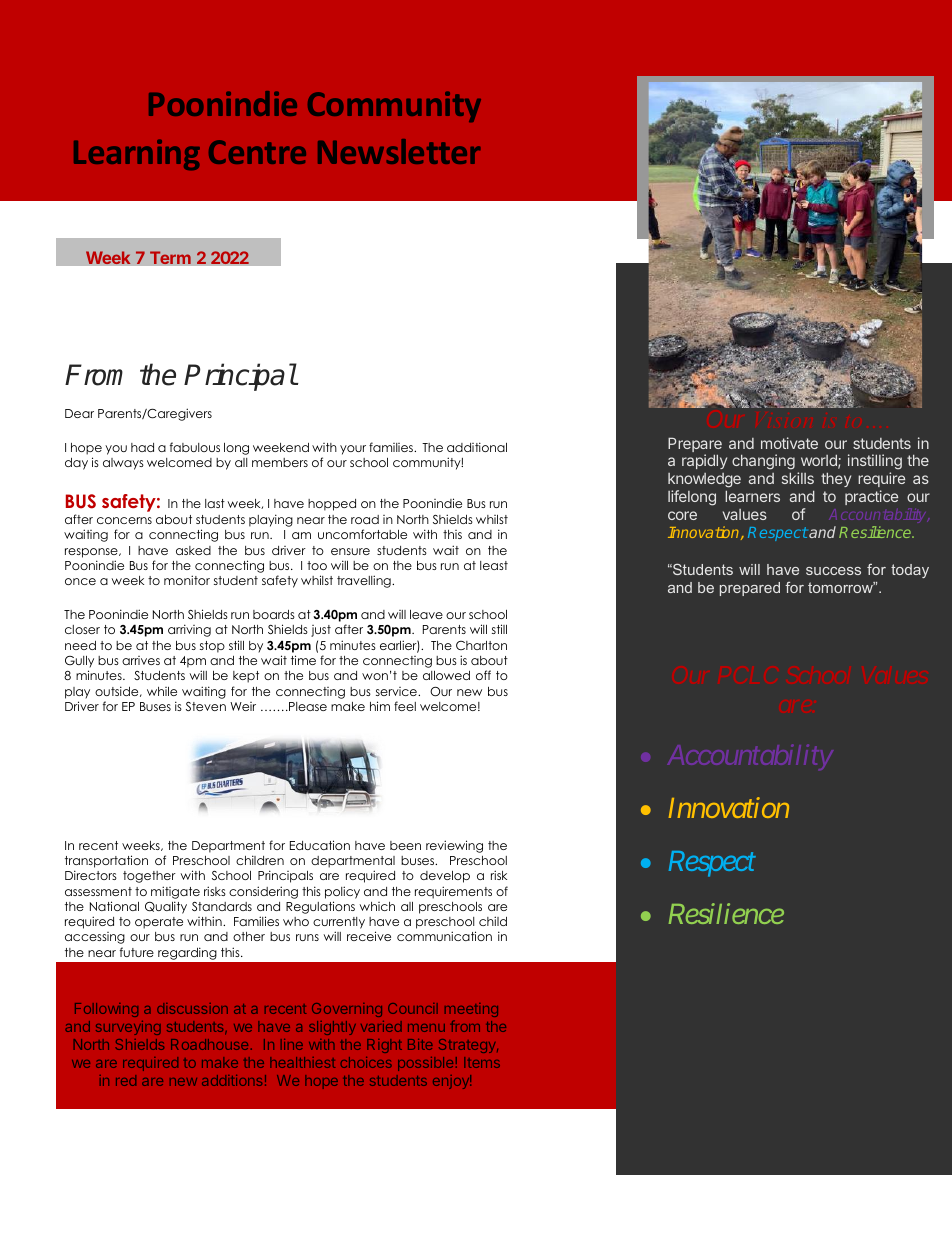 This page has height=1233, width=952. Describe the element at coordinates (477, 447) in the page. I see `additional` at that location.
